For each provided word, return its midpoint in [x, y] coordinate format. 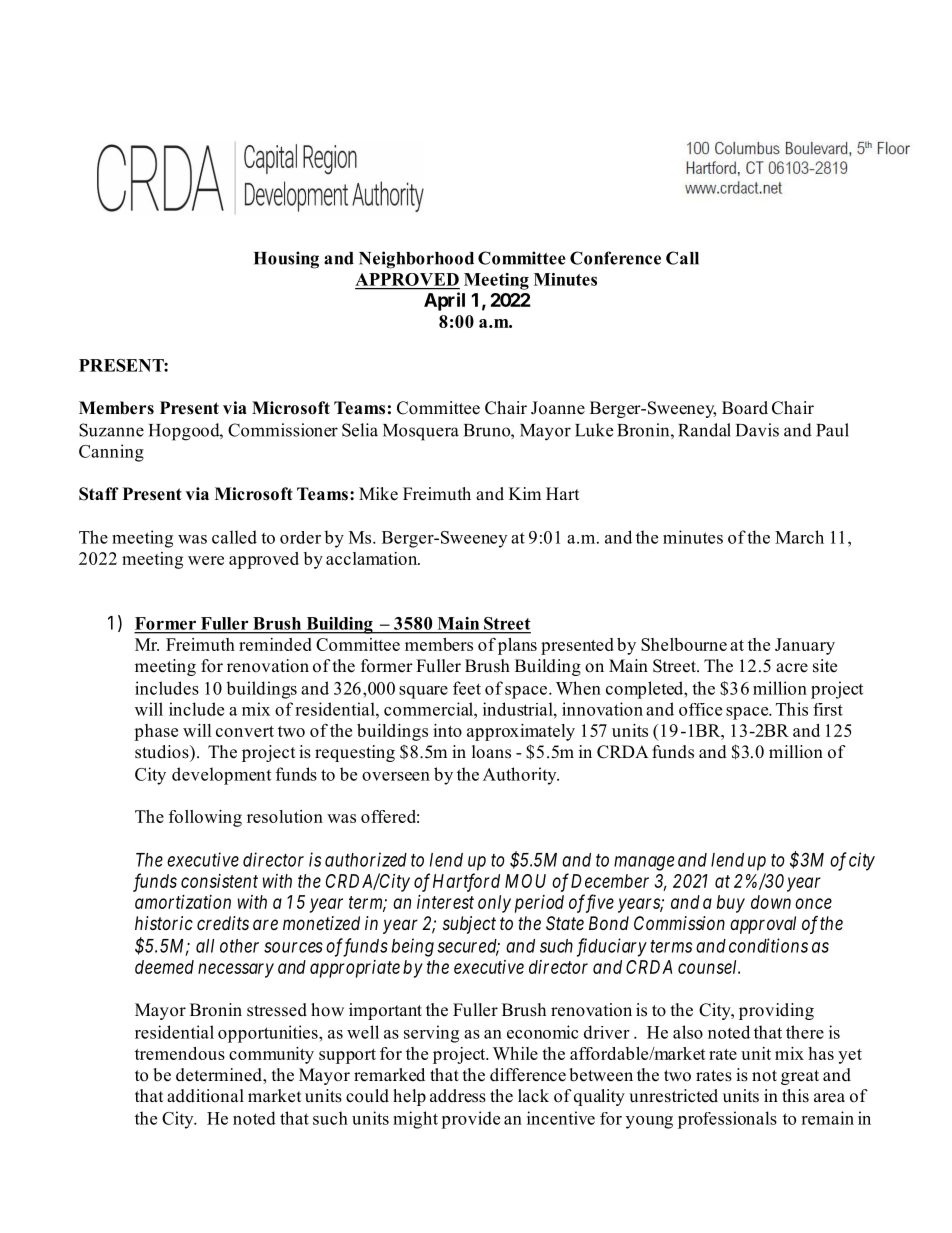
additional [205, 1096]
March [799, 537]
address [458, 1096]
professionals [727, 1120]
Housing [286, 260]
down [771, 902]
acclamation [373, 558]
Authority [521, 776]
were [206, 560]
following [205, 818]
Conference [615, 258]
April [444, 301]
